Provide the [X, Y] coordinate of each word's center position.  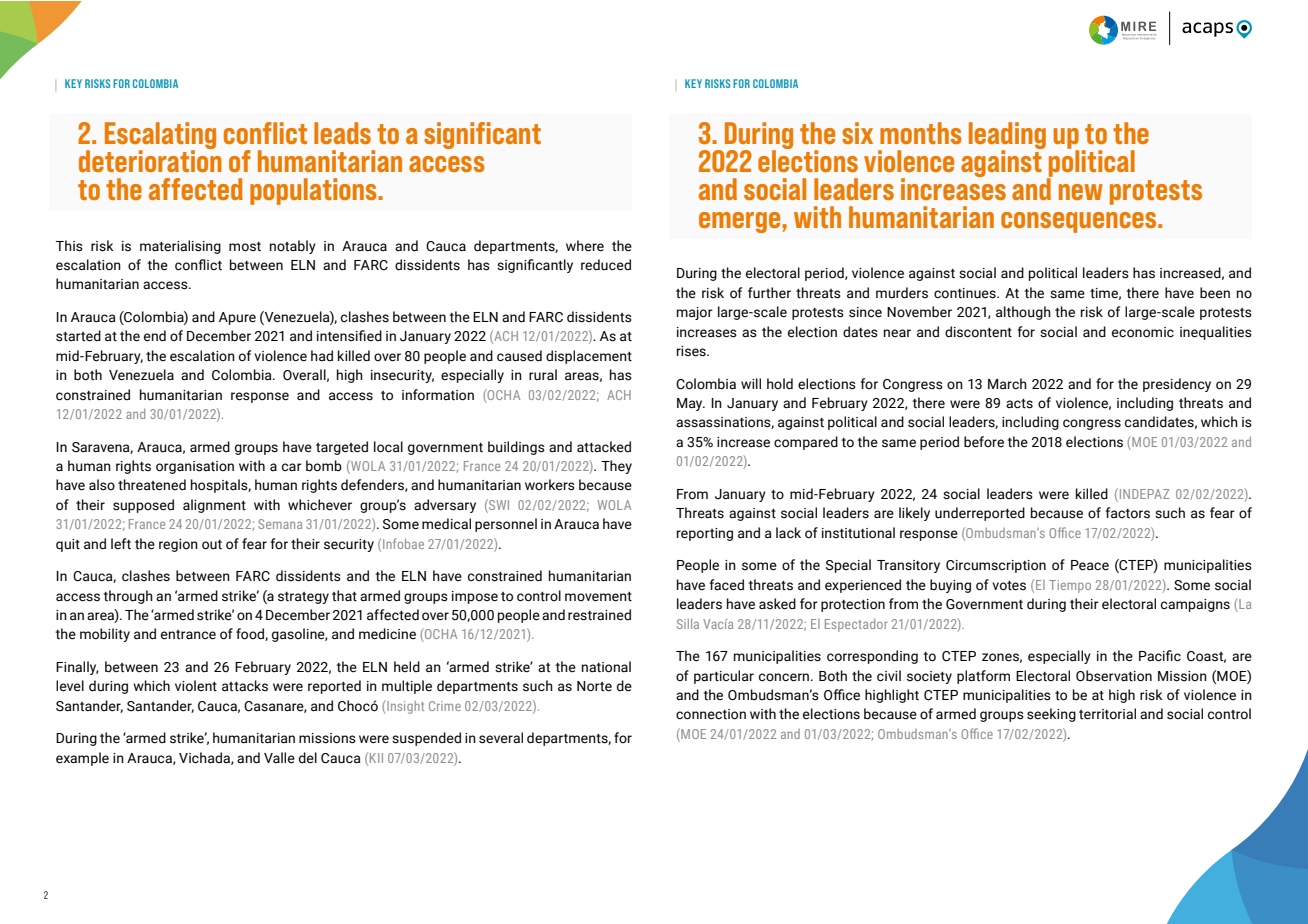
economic [1143, 332]
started [78, 336]
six [857, 133]
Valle [279, 758]
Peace [1090, 565]
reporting [705, 534]
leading [1007, 137]
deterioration [150, 160]
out [212, 545]
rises [692, 351]
